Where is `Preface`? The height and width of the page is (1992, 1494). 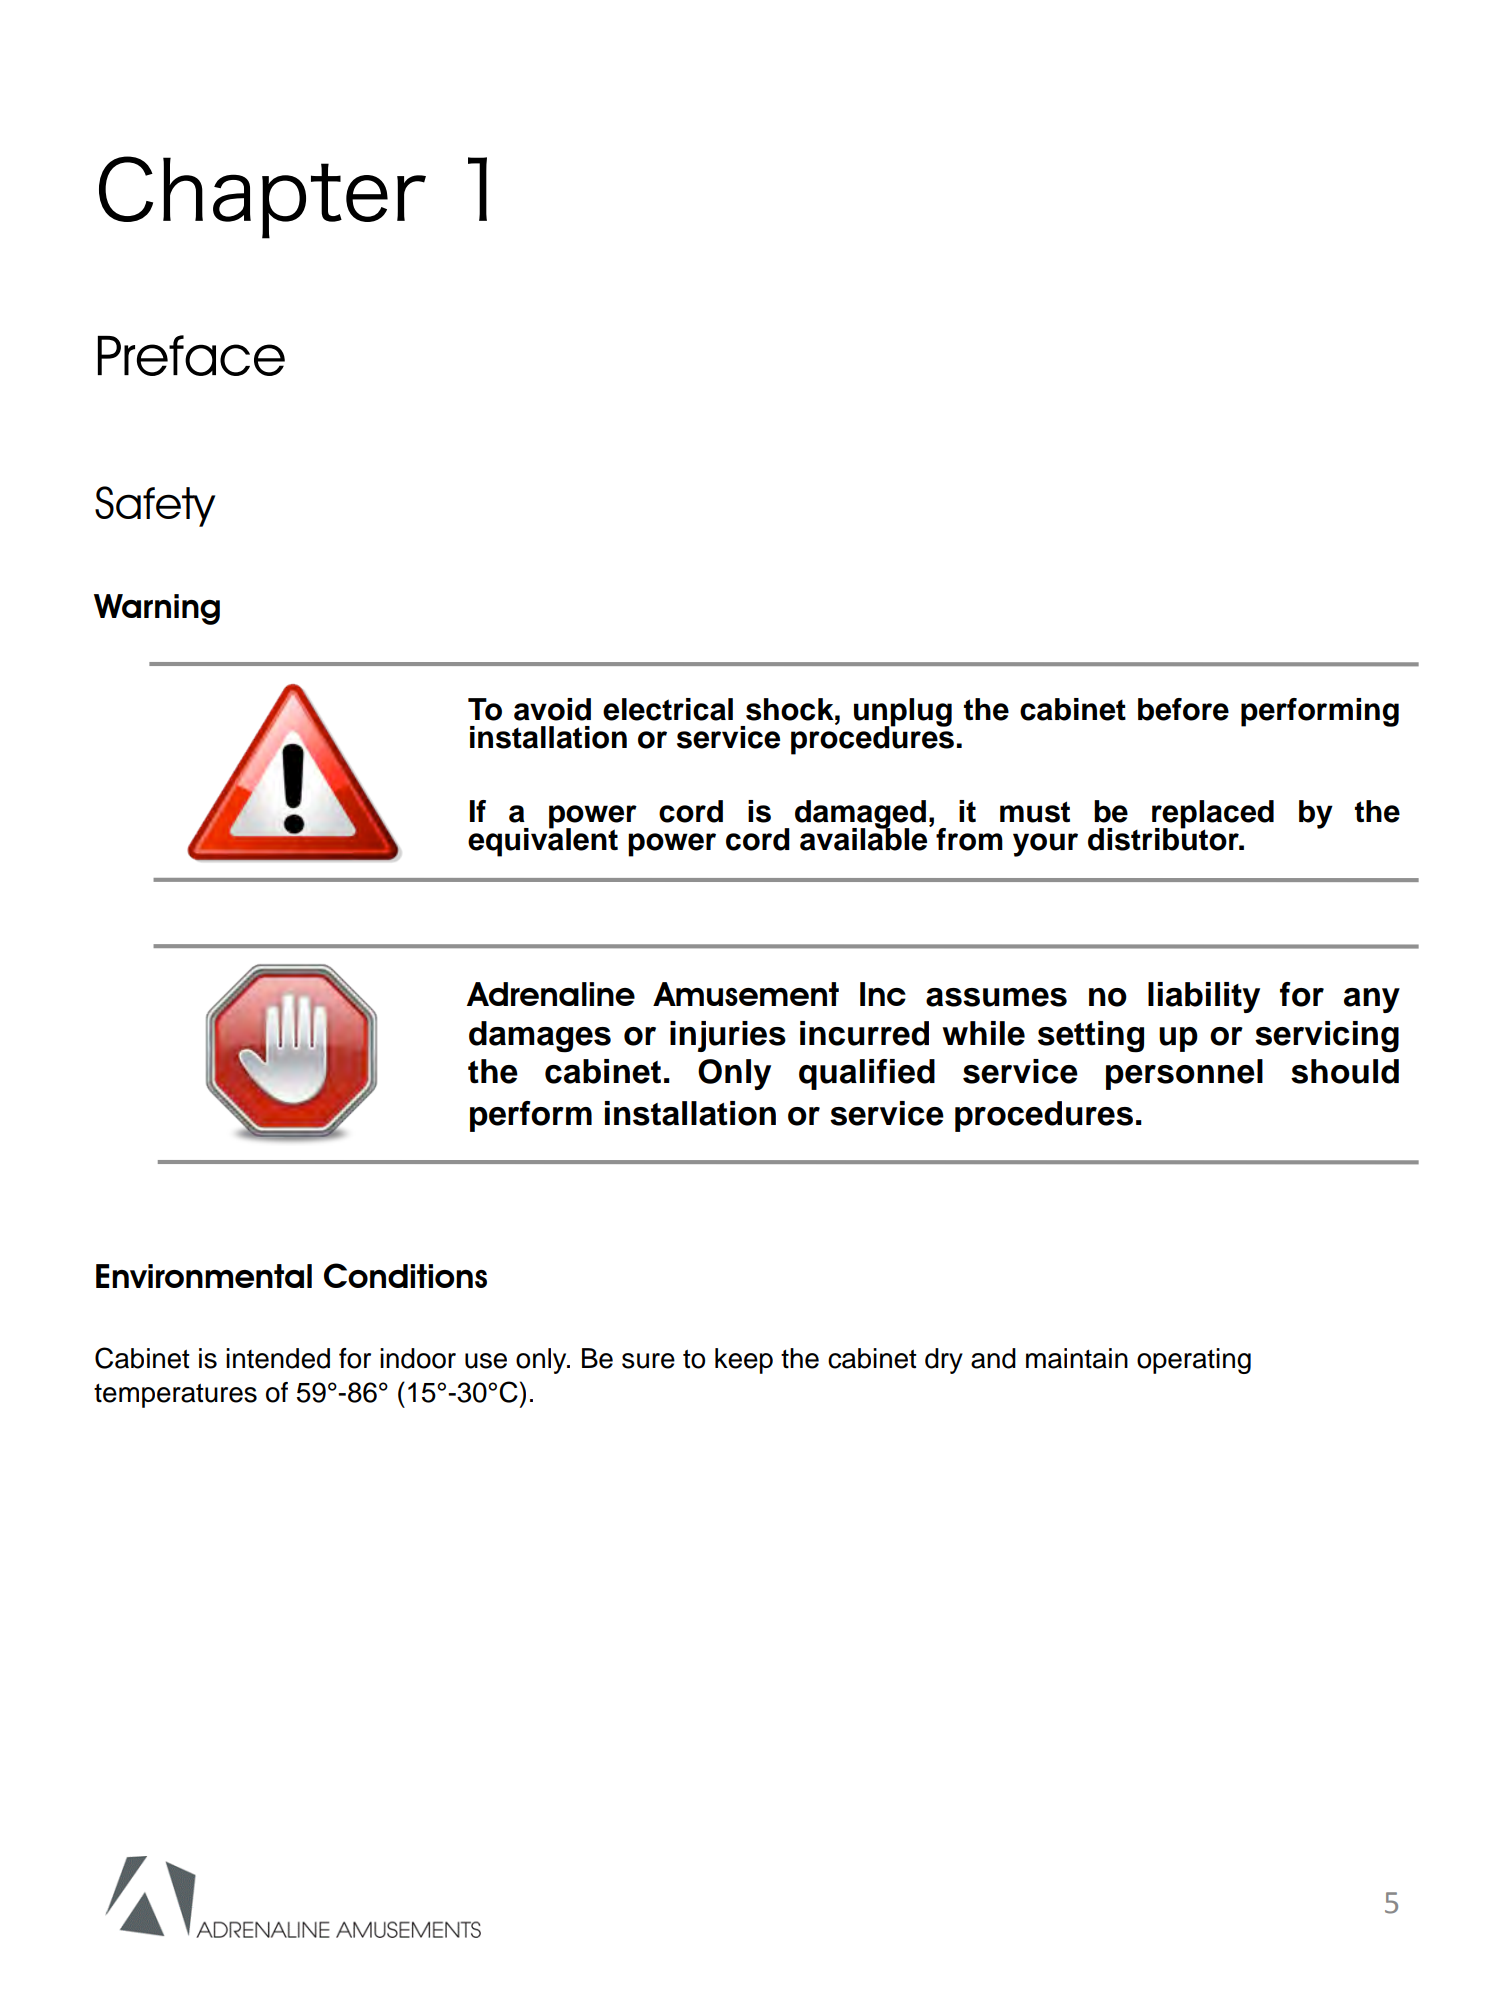 Preface is located at coordinates (191, 355).
